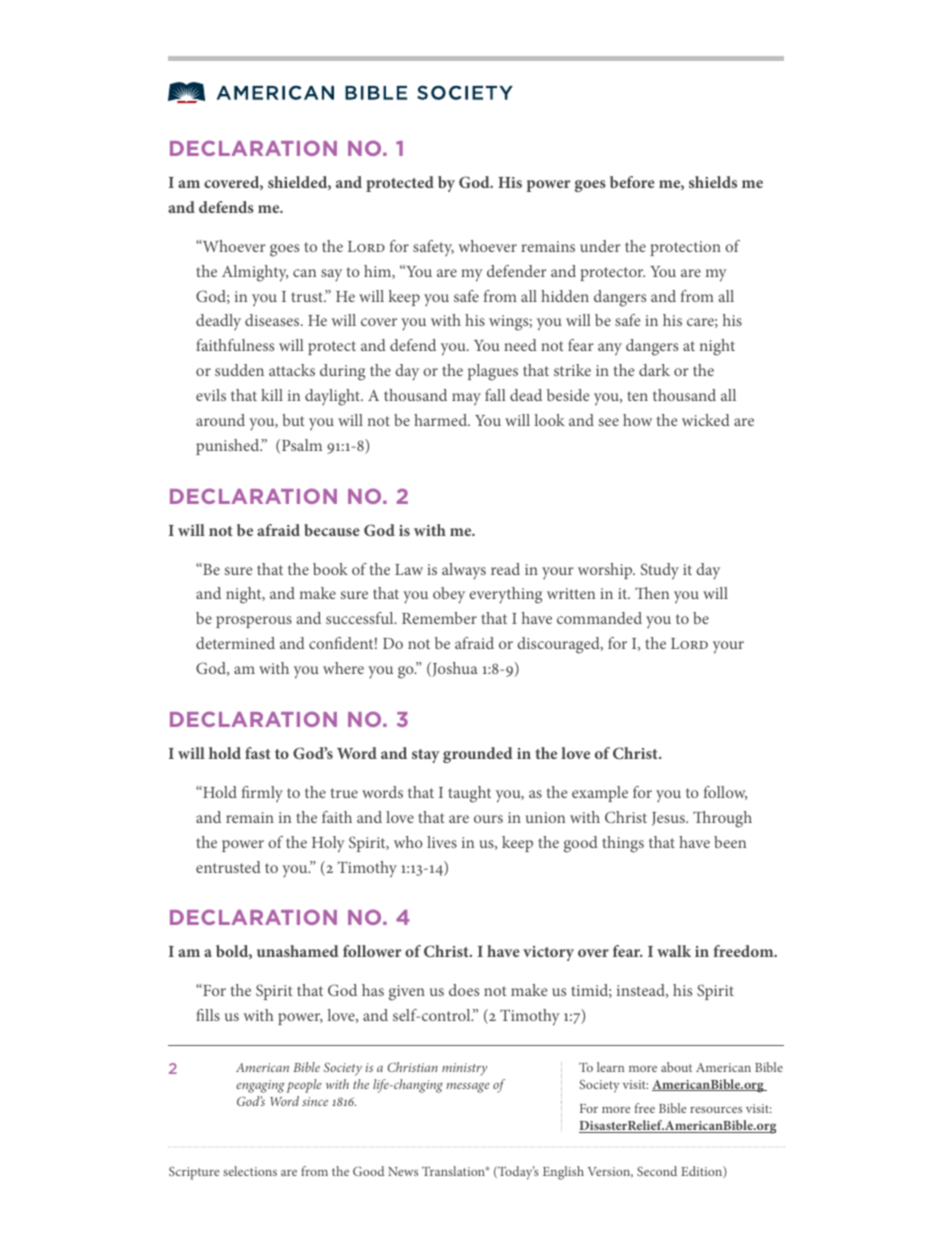 The width and height of the screenshot is (952, 1233). What do you see at coordinates (454, 669) in the screenshot?
I see `Joshua` at bounding box center [454, 669].
